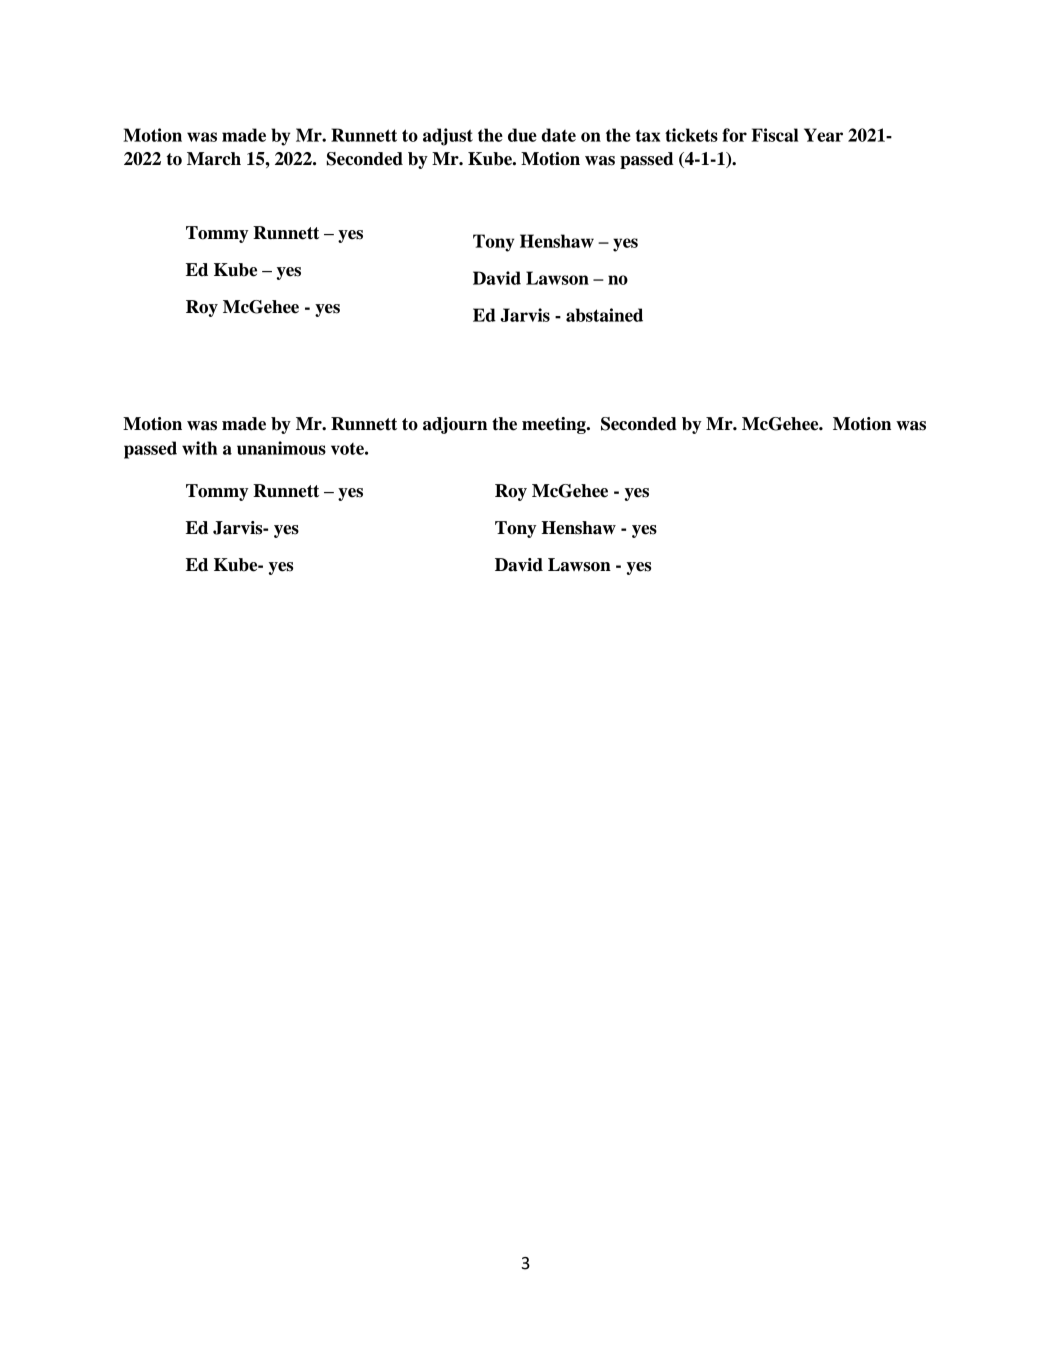 This screenshot has height=1359, width=1051. Describe the element at coordinates (604, 315) in the screenshot. I see `abstained` at that location.
